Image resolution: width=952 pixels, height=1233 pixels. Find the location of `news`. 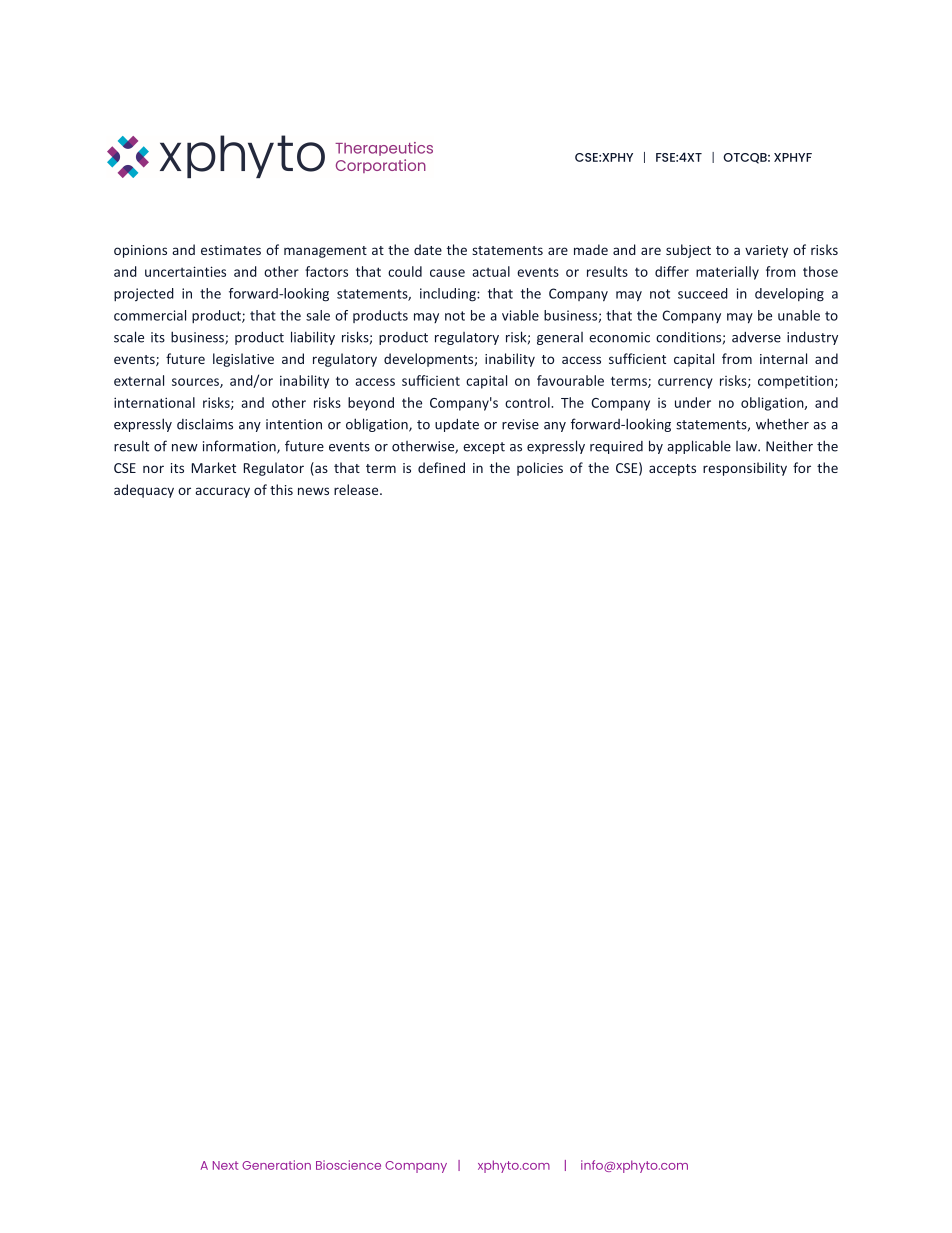

news is located at coordinates (313, 491).
